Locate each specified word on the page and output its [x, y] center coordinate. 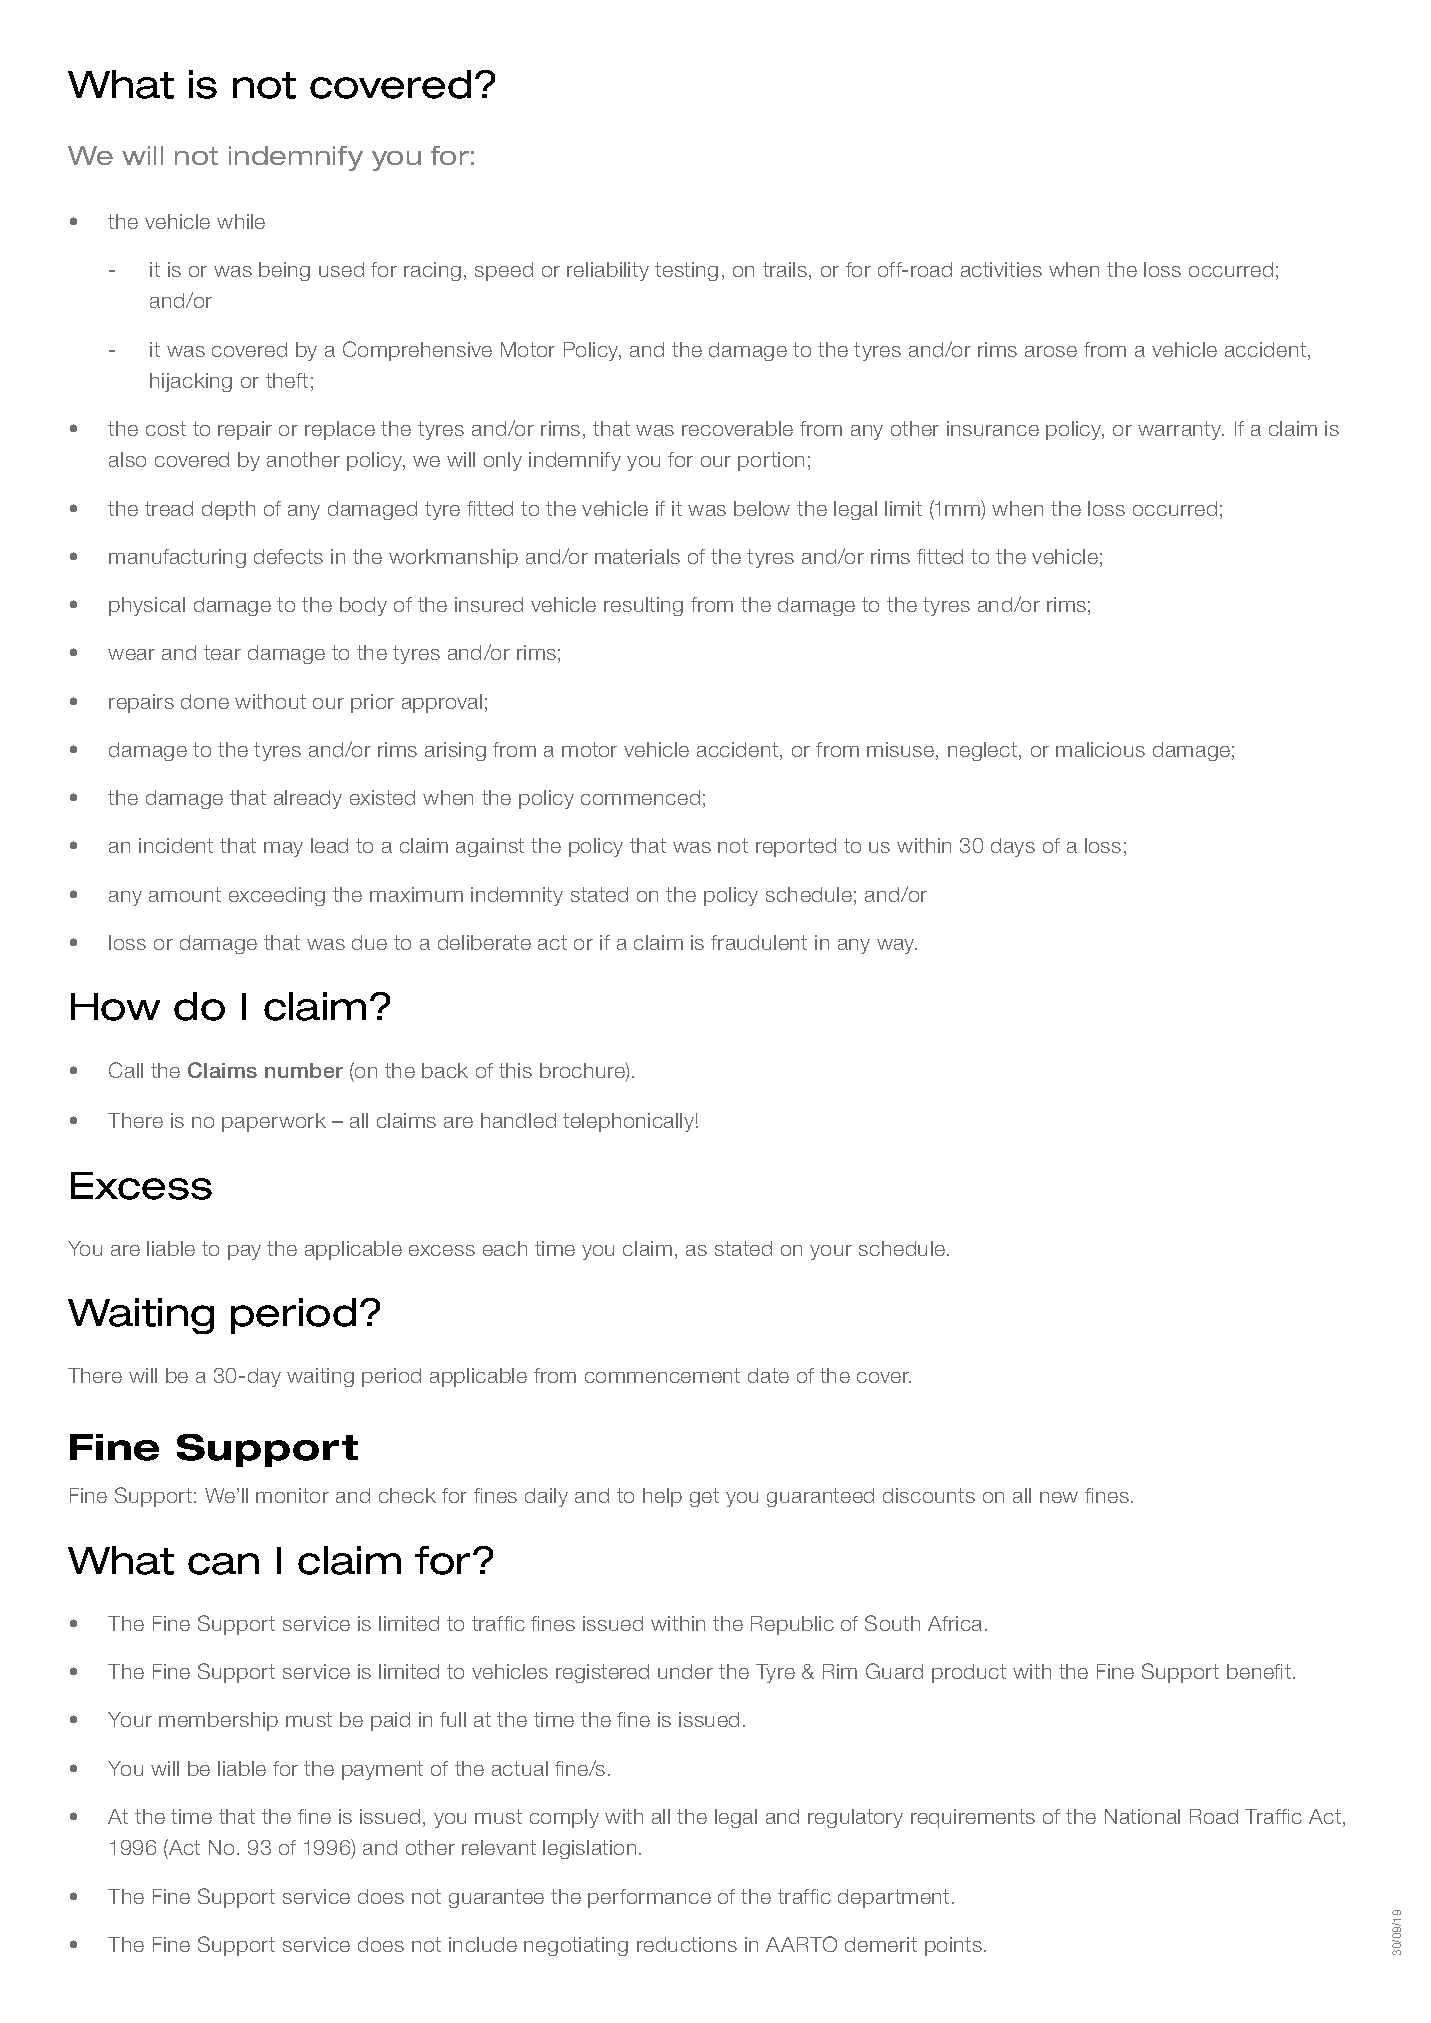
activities [1001, 269]
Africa [955, 1623]
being [284, 271]
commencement [662, 1375]
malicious [1100, 749]
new [1059, 1497]
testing [686, 271]
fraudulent [759, 942]
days [1013, 847]
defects [288, 556]
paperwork [274, 1122]
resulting [643, 606]
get [704, 1497]
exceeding [277, 896]
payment [382, 1770]
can [223, 1564]
